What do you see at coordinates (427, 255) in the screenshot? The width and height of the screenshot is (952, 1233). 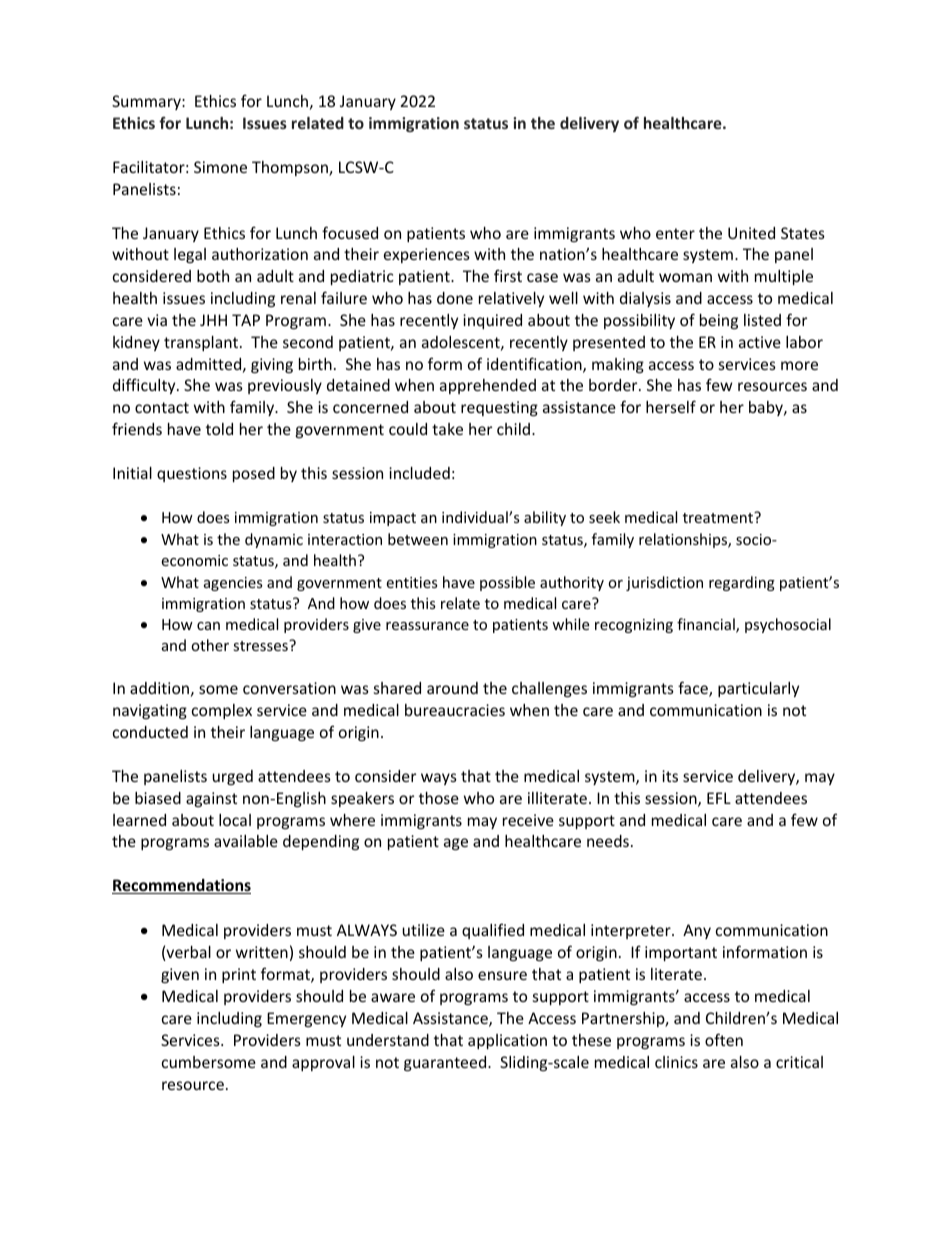 I see `experiences` at bounding box center [427, 255].
